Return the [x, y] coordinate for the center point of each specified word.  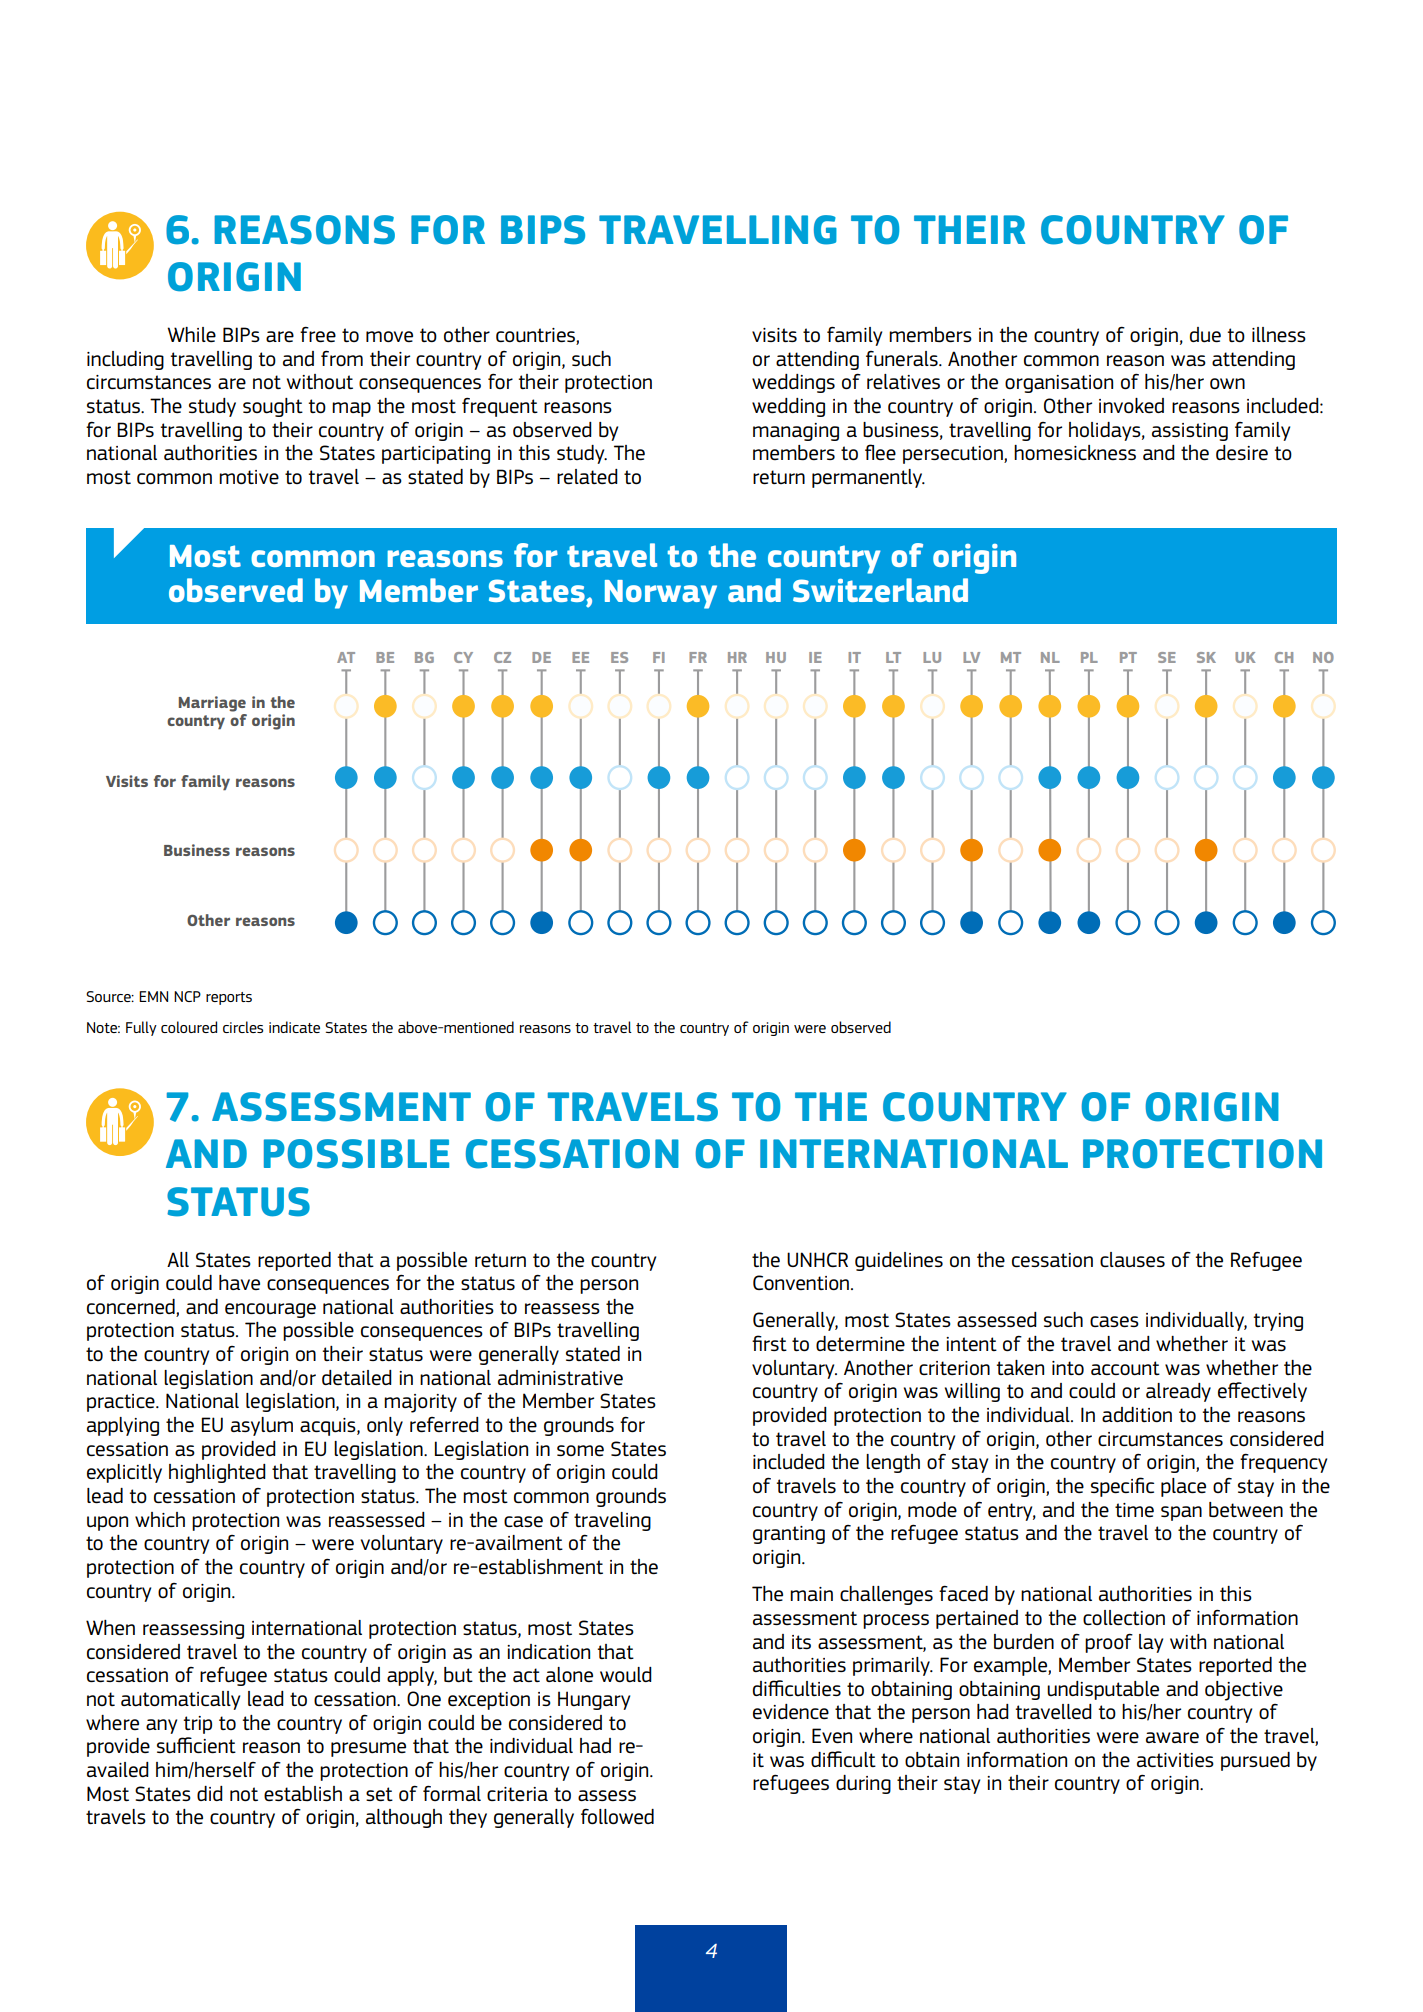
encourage [270, 1310]
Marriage [212, 704]
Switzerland [880, 590]
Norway [661, 594]
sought [273, 407]
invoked [1131, 405]
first [769, 1343]
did [210, 1793]
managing [796, 432]
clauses [1132, 1260]
